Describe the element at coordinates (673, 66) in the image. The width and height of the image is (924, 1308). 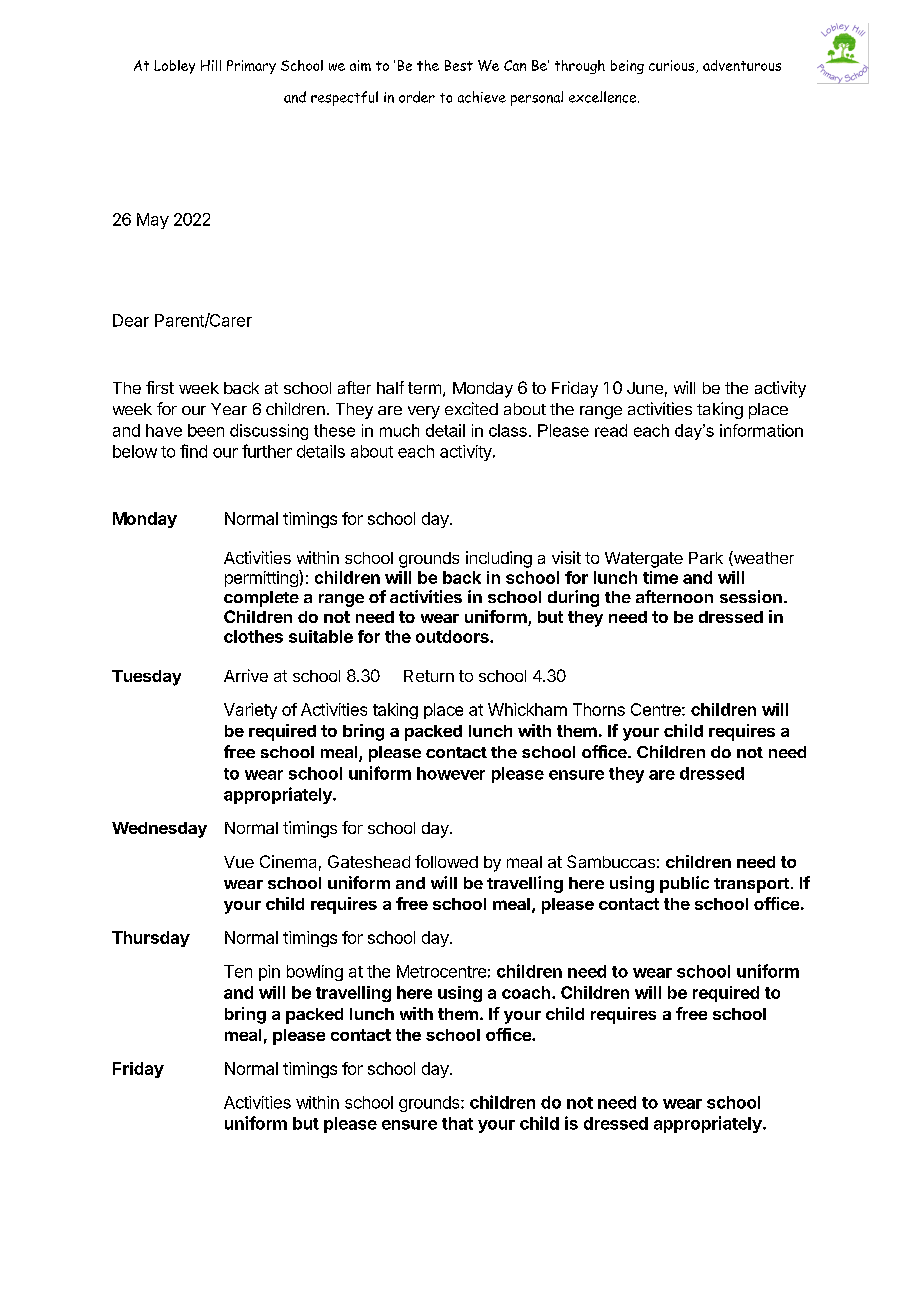
I see `curious` at that location.
